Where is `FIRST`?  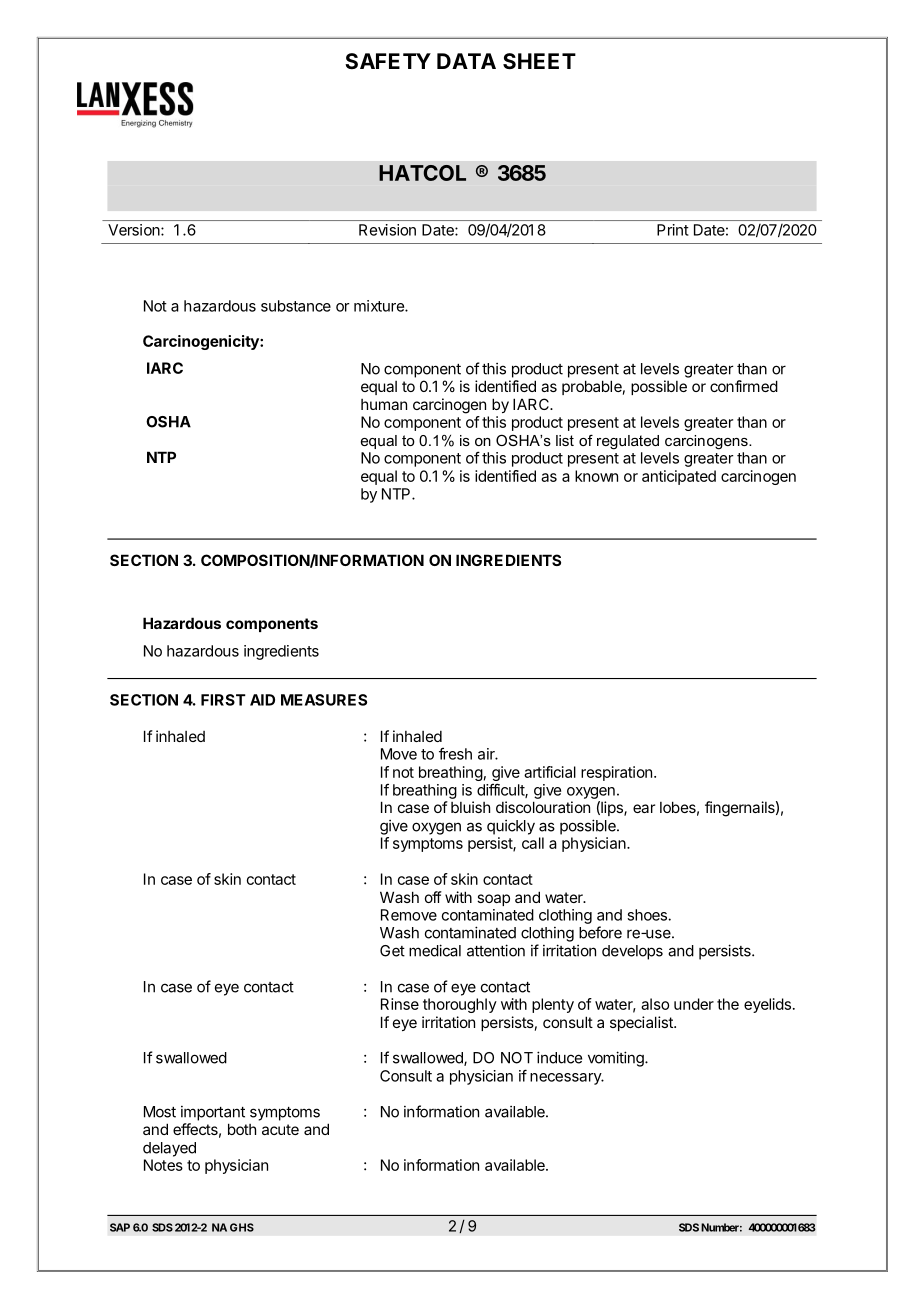 FIRST is located at coordinates (223, 700).
